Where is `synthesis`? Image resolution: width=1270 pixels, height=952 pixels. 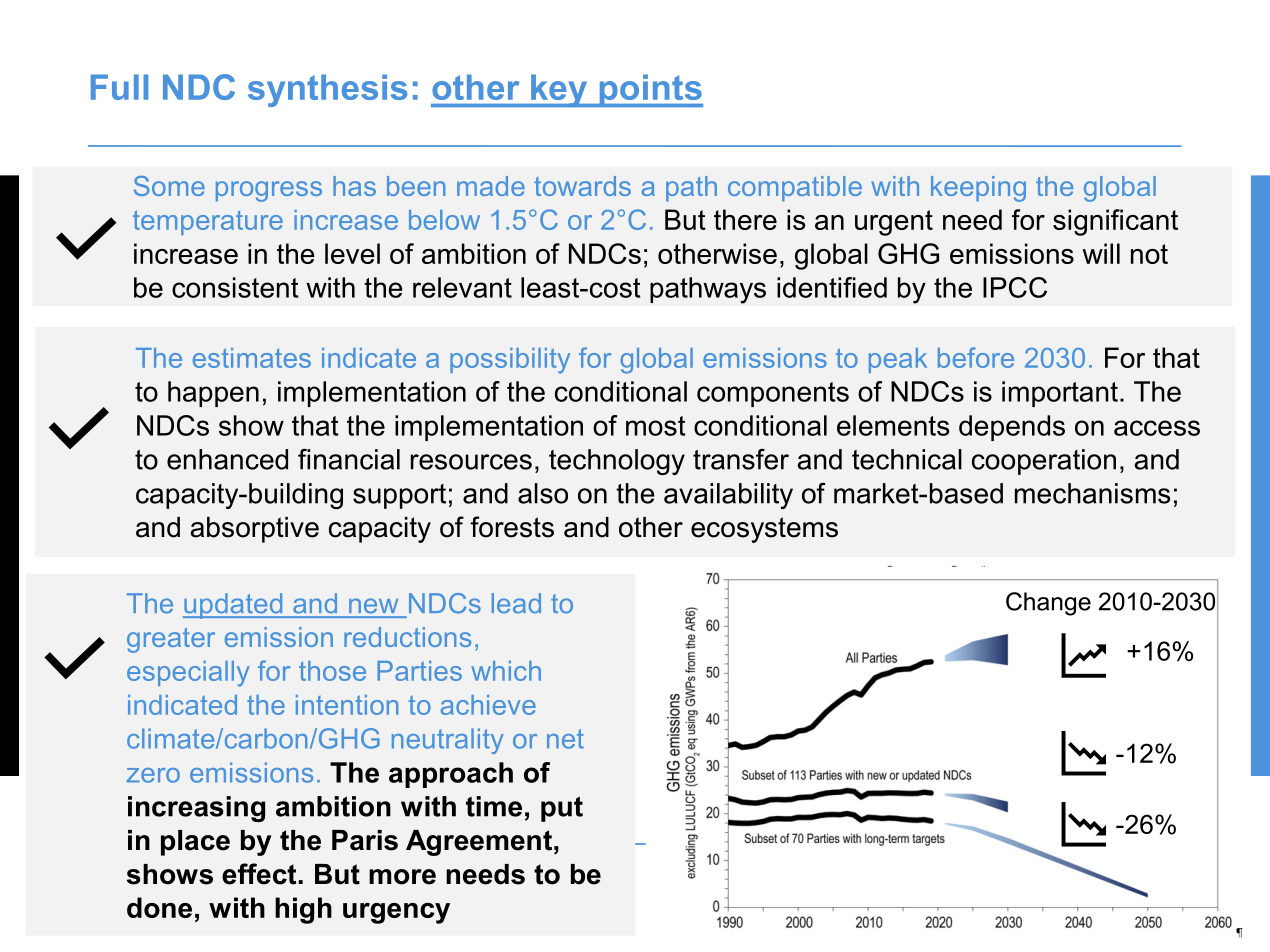
synthesis is located at coordinates (327, 90).
